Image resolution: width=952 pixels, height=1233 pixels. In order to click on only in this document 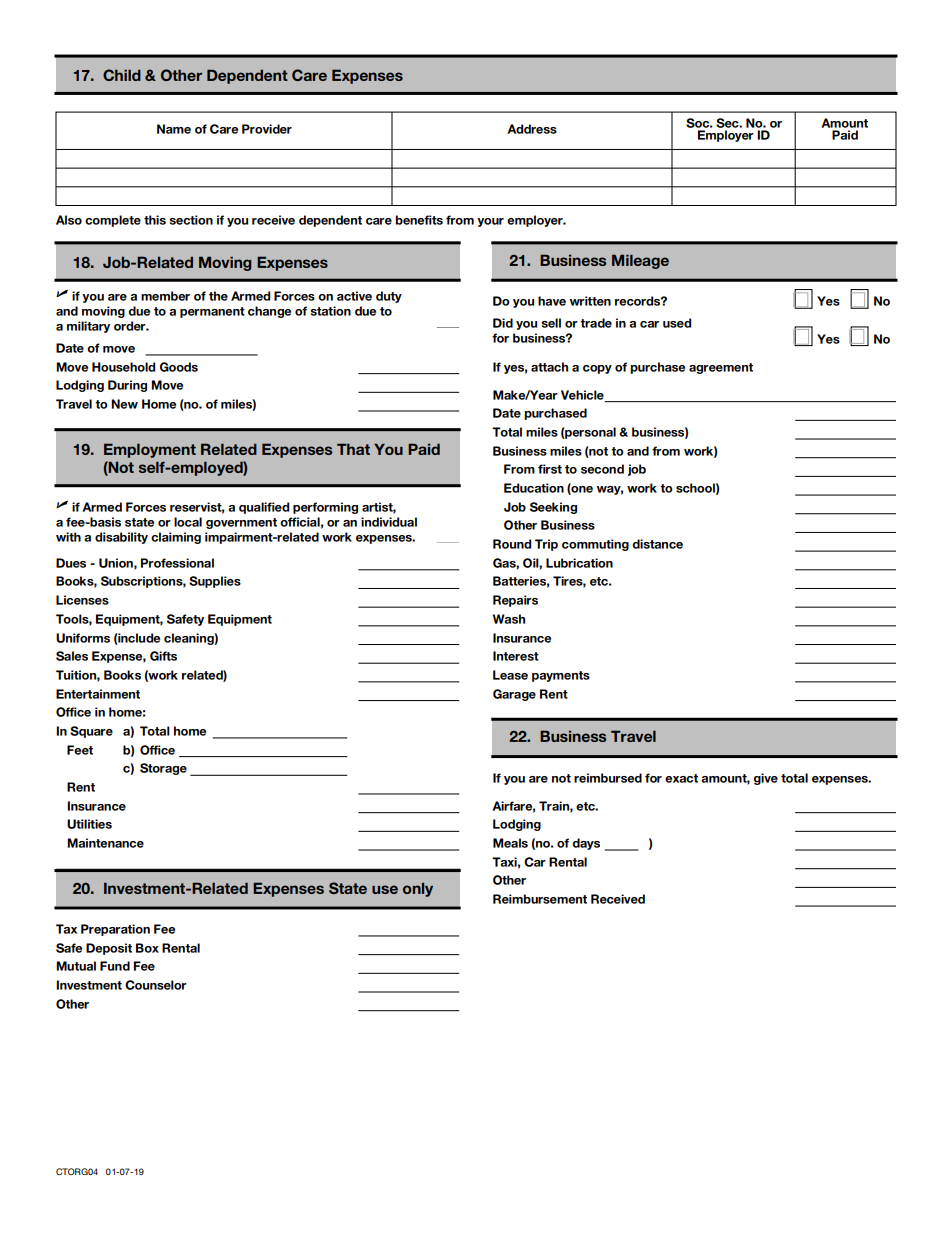, I will do `click(418, 890)`.
